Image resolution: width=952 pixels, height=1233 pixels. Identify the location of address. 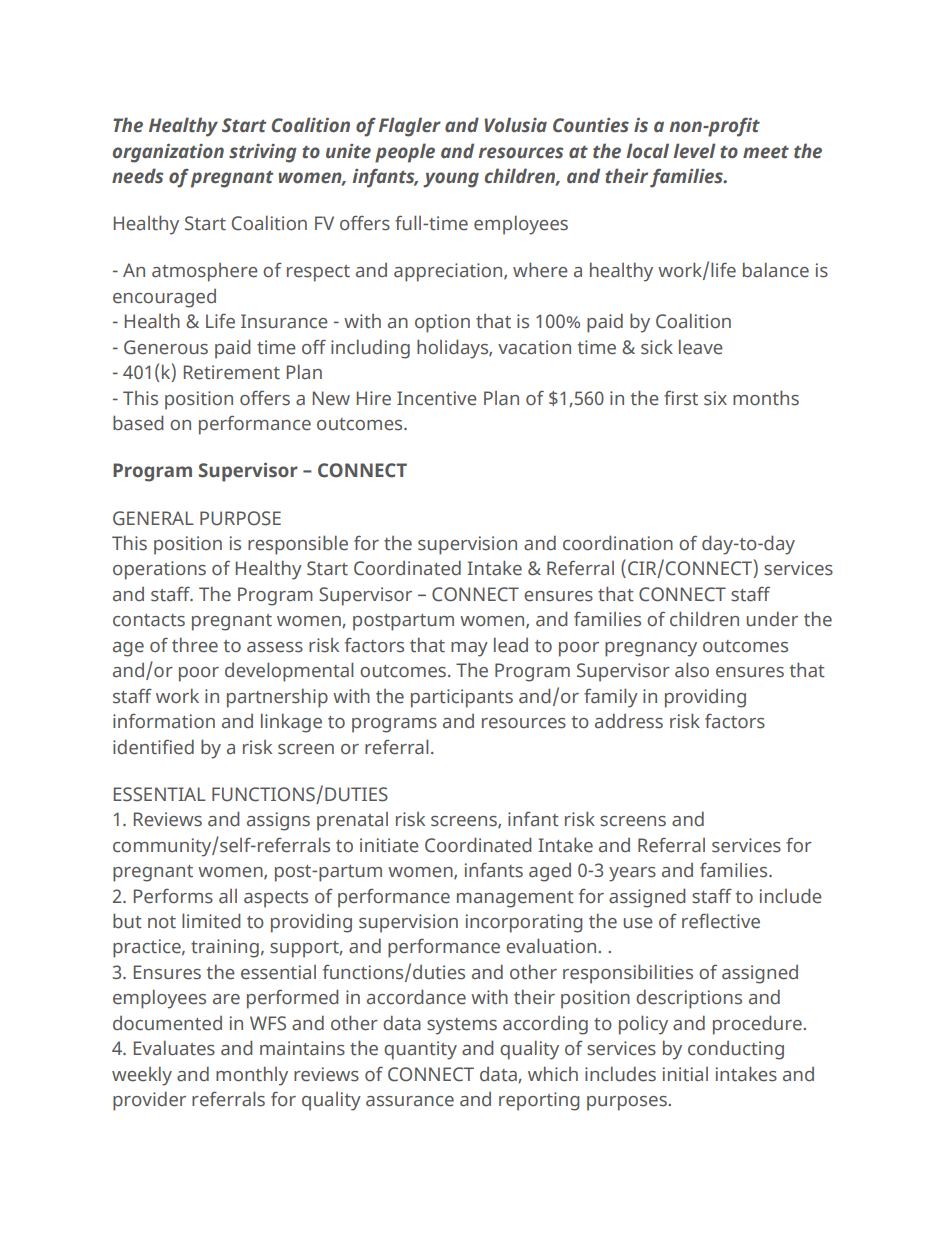
(629, 721).
